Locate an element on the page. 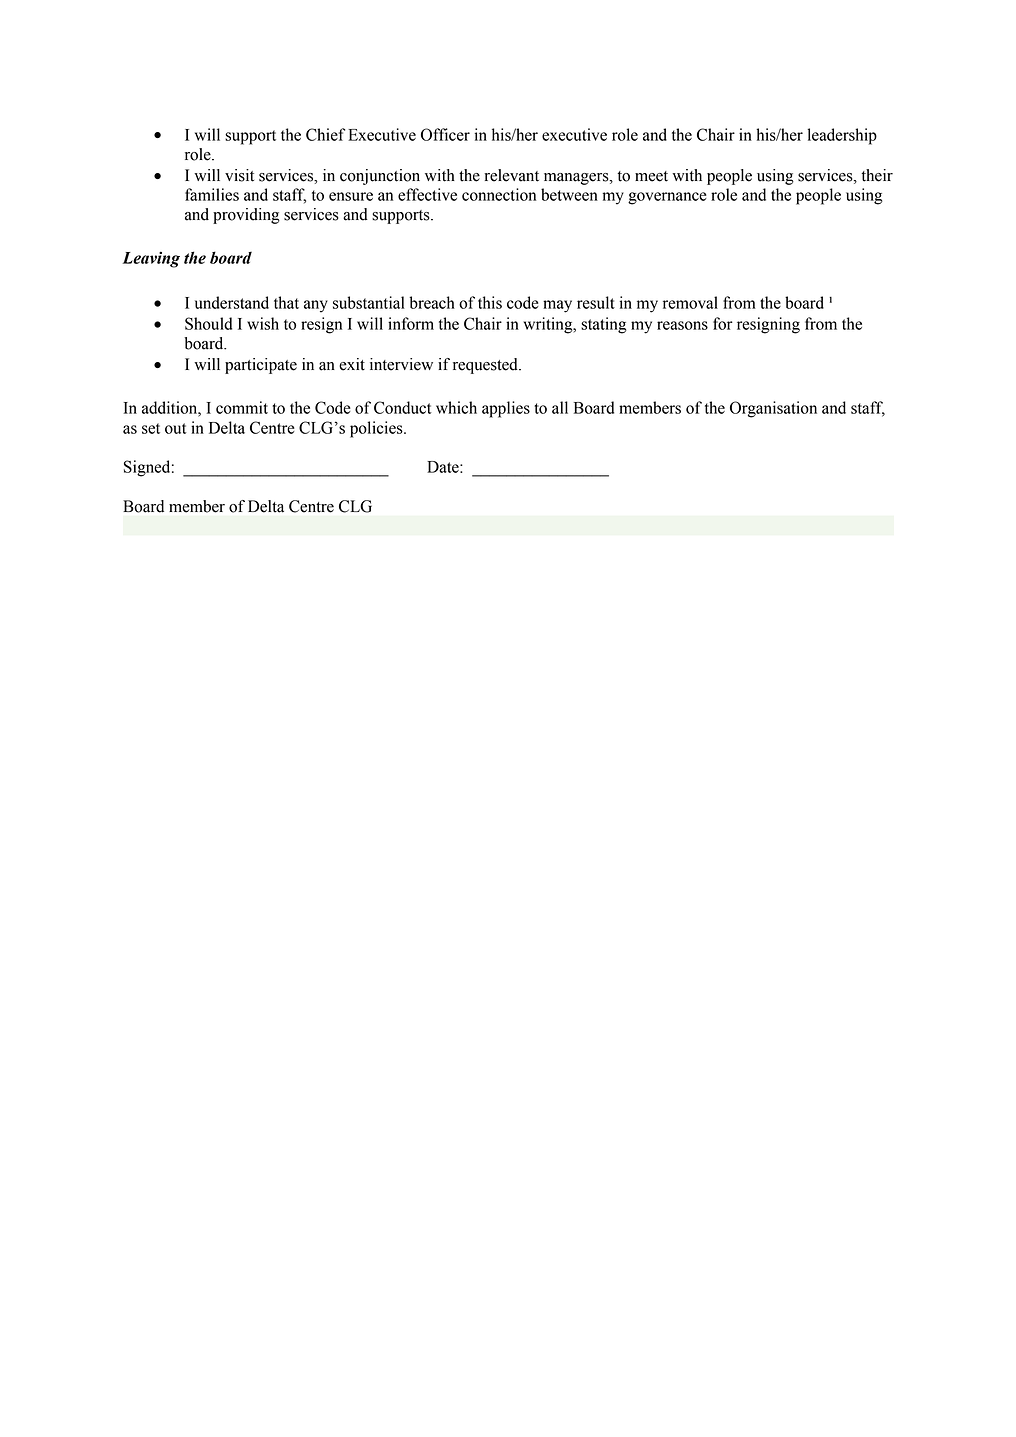  commit is located at coordinates (242, 407).
